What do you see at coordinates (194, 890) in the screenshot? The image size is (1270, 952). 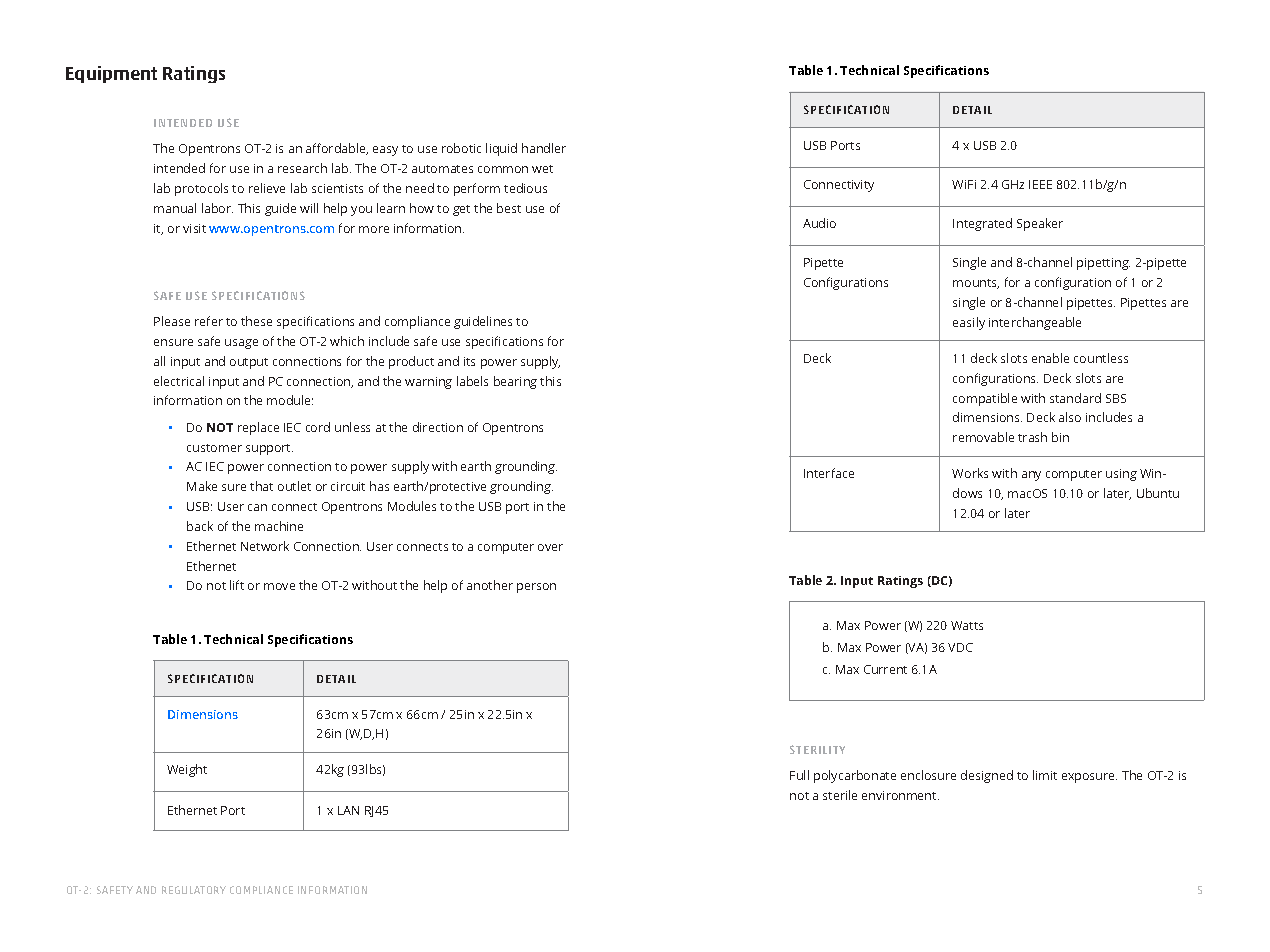 I see `REGULATORY` at bounding box center [194, 890].
